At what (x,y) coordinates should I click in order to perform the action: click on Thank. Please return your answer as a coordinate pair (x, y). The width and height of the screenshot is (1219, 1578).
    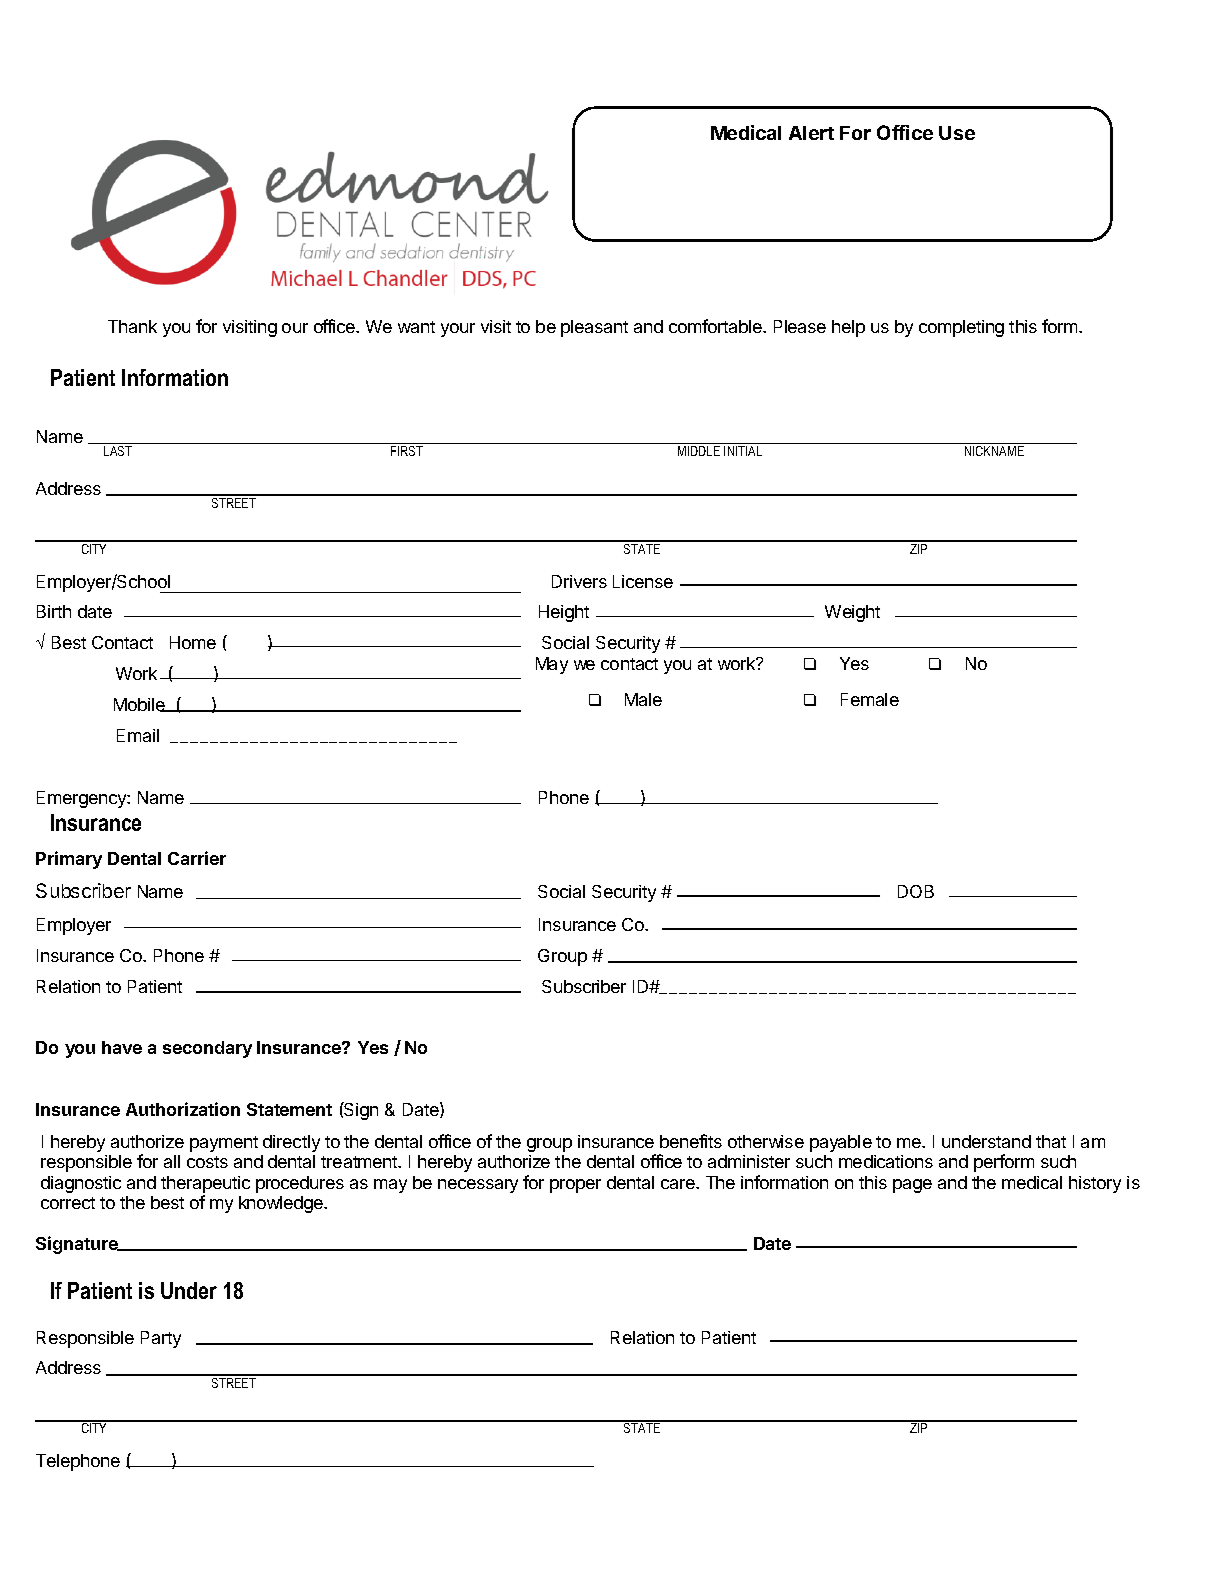
    Looking at the image, I should click on (132, 326).
